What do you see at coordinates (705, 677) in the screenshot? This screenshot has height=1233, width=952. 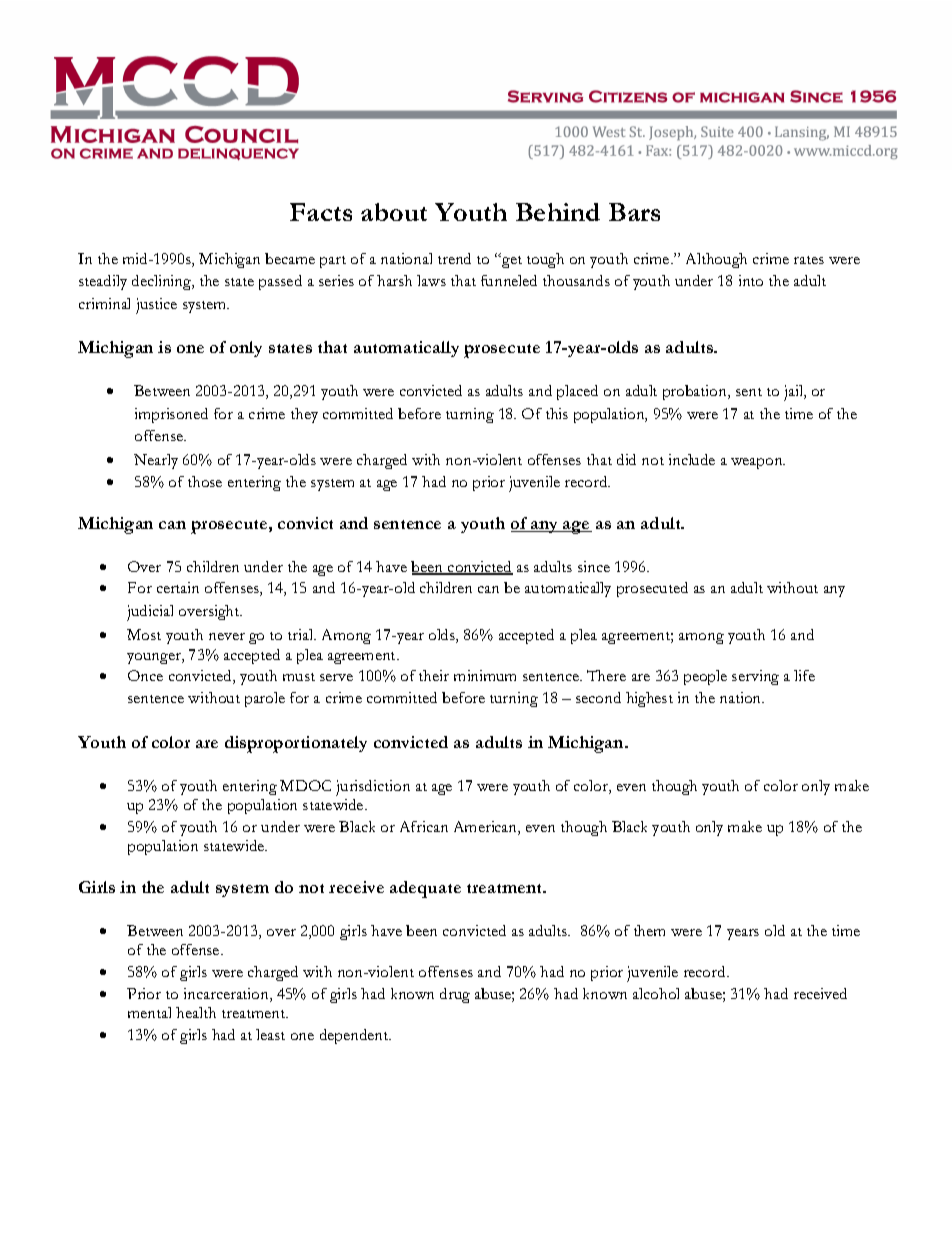 I see `people` at bounding box center [705, 677].
